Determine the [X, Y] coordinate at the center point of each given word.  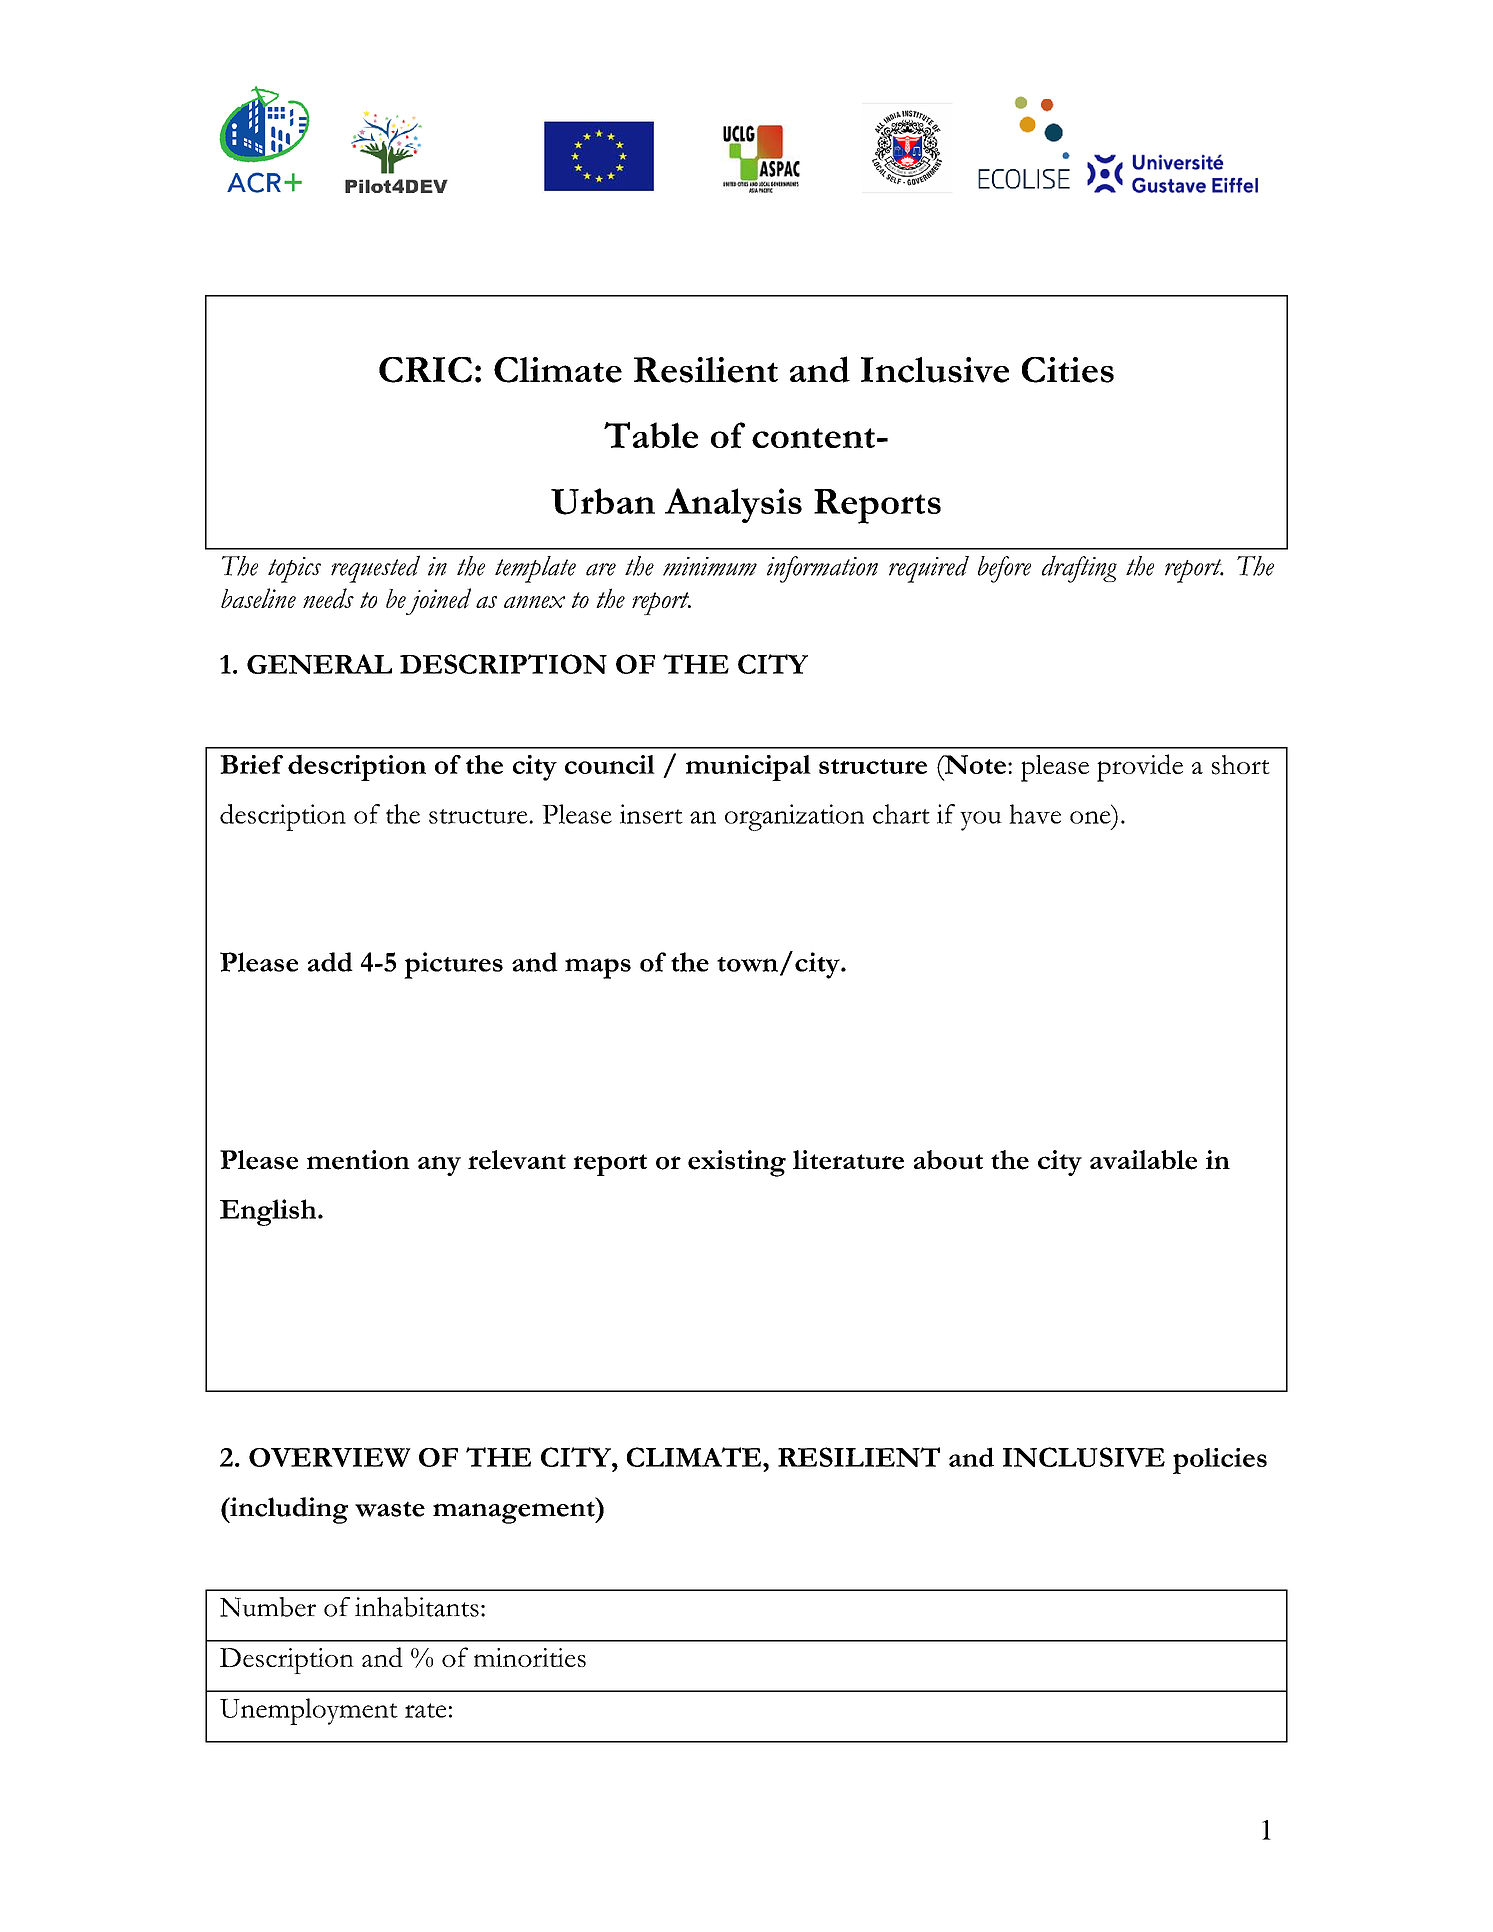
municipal [748, 768]
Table [651, 435]
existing [737, 1163]
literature [848, 1160]
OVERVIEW [330, 1457]
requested [375, 569]
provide [1140, 768]
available [1143, 1160]
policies [1220, 1461]
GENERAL [319, 664]
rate [425, 1710]
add [330, 962]
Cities [1068, 370]
